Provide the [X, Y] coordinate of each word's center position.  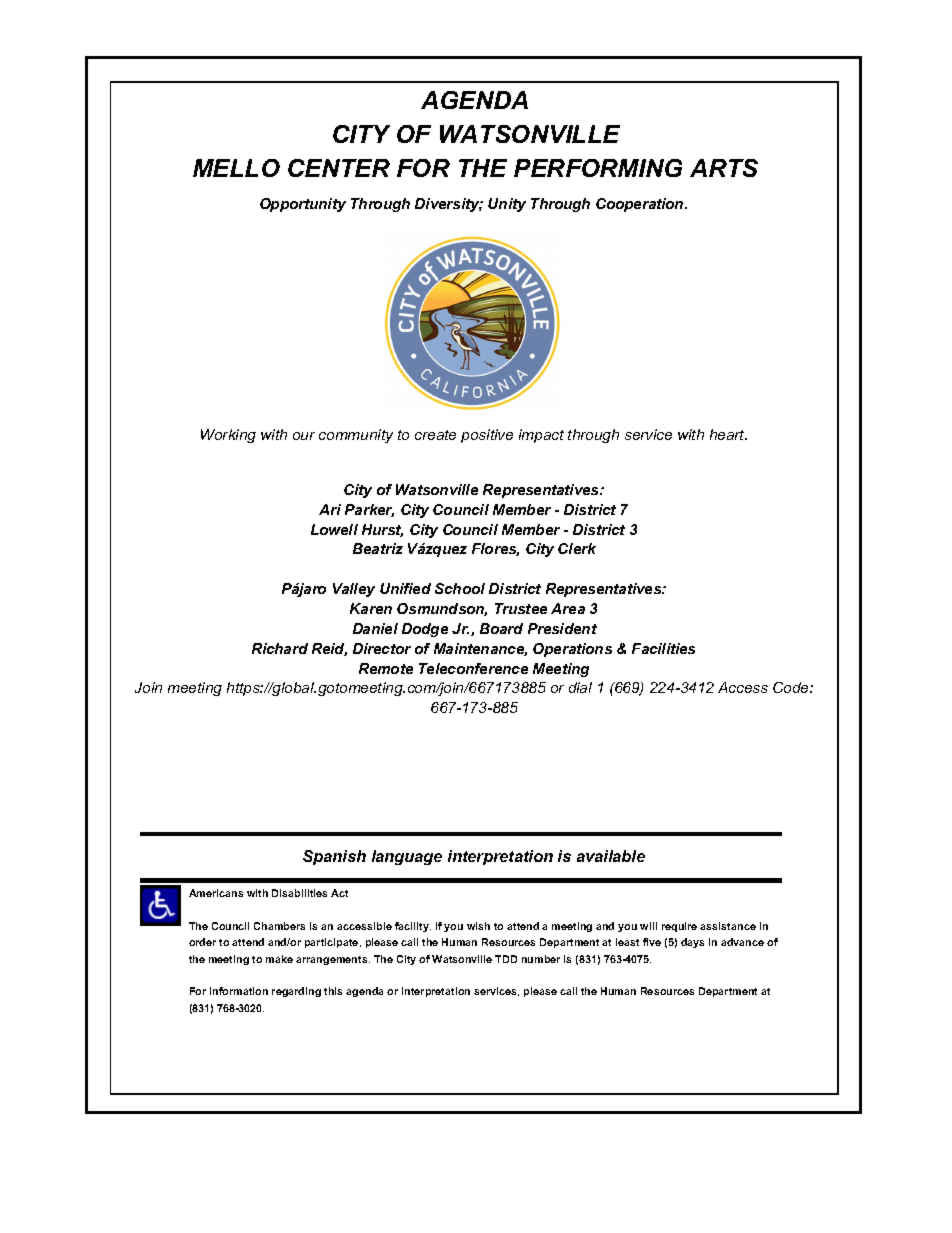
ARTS [724, 168]
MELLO [236, 168]
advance [742, 942]
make [279, 959]
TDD [506, 959]
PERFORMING [598, 168]
